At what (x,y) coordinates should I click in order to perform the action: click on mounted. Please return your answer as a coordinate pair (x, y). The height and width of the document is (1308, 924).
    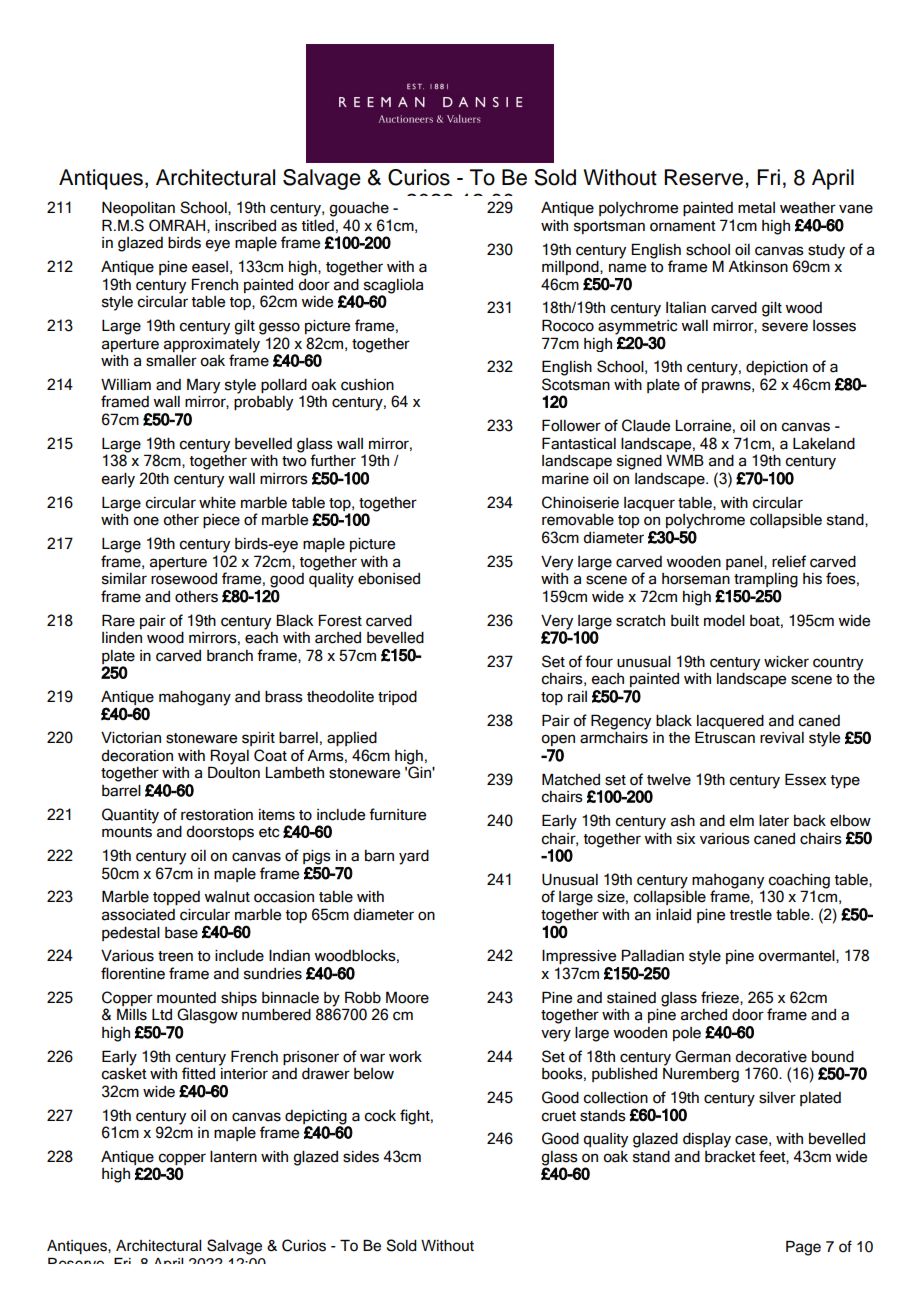
    Looking at the image, I should click on (186, 998).
